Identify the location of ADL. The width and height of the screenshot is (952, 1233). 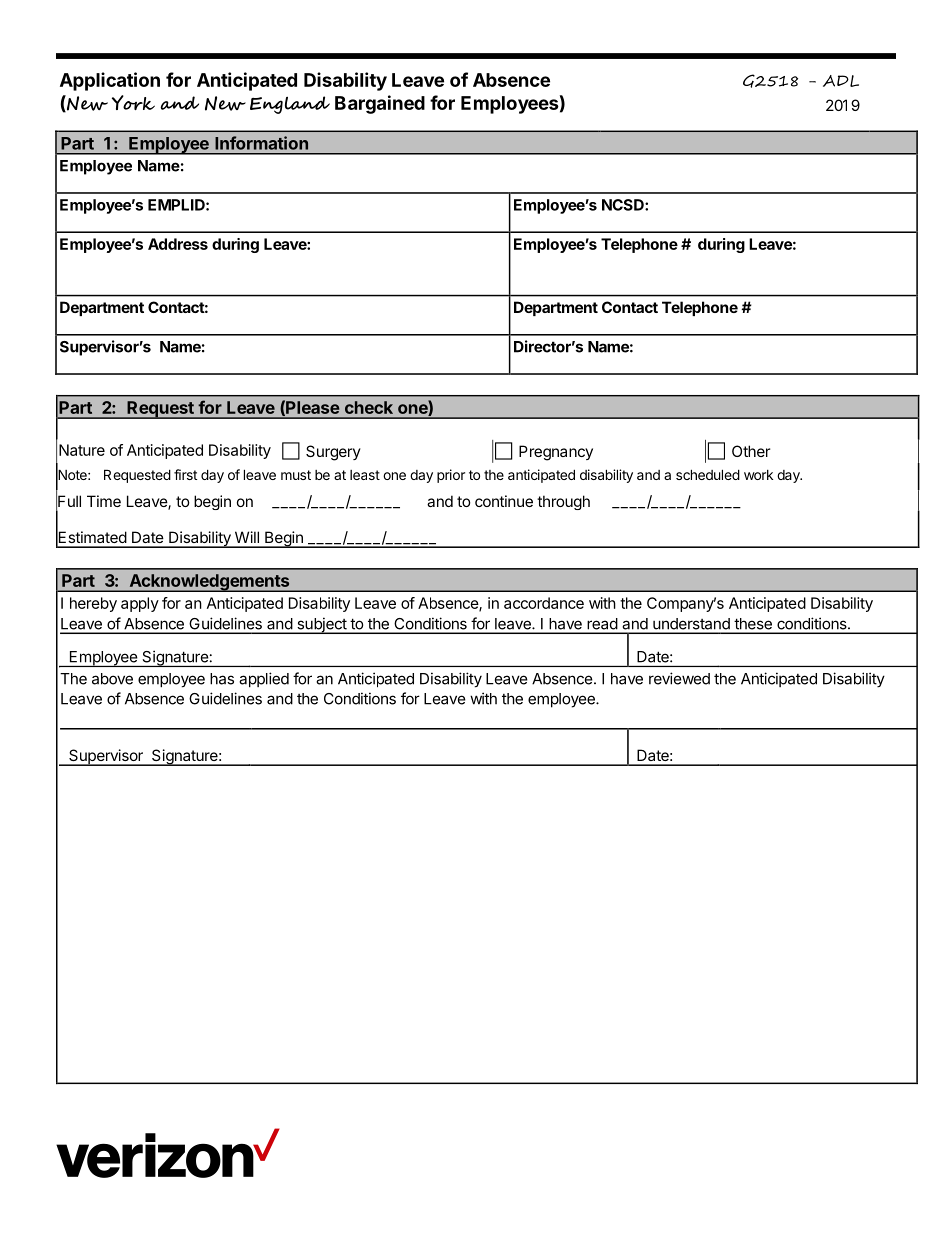
(841, 81).
